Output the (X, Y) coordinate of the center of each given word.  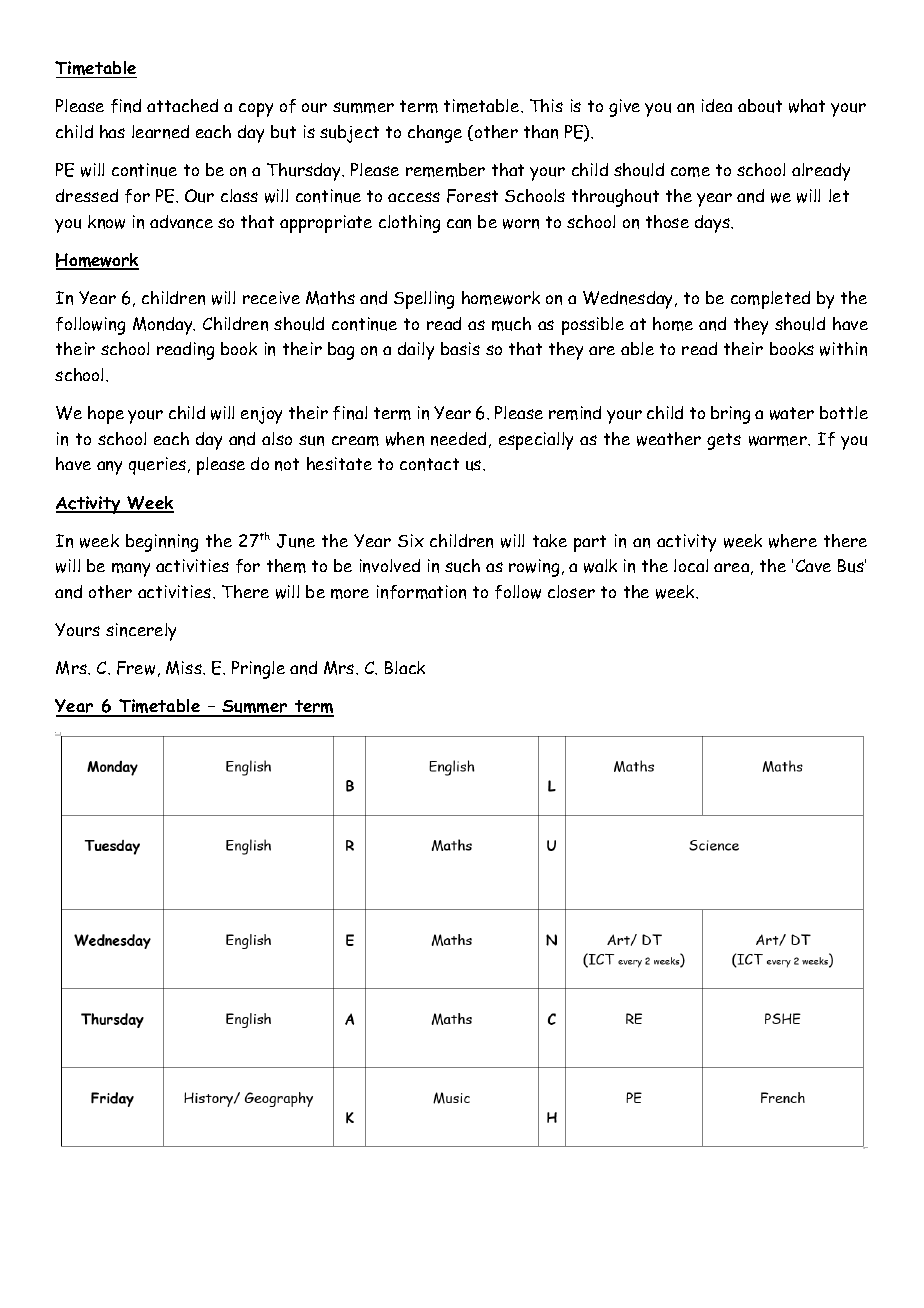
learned (160, 132)
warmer (779, 441)
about (760, 106)
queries (157, 466)
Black (405, 667)
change (435, 134)
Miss (185, 668)
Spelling (424, 300)
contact (429, 464)
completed (770, 300)
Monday (164, 326)
